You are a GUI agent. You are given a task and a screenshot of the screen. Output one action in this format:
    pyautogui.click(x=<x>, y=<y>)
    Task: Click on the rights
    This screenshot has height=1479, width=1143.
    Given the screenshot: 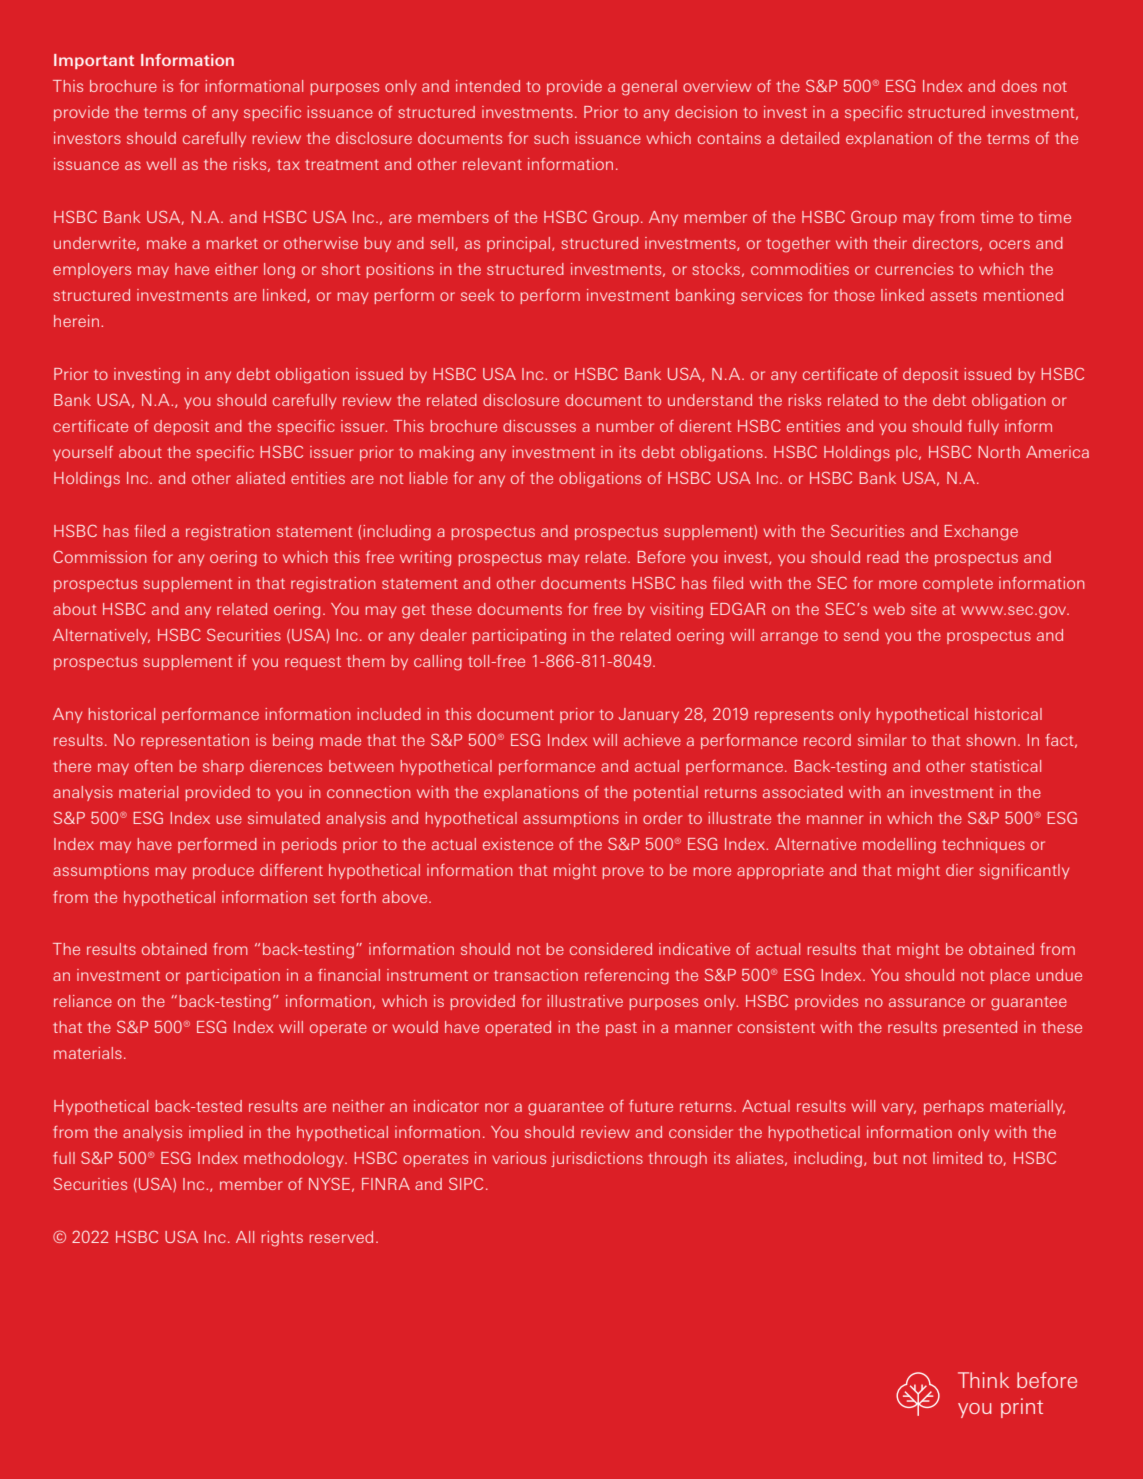 What is the action you would take?
    pyautogui.click(x=282, y=1239)
